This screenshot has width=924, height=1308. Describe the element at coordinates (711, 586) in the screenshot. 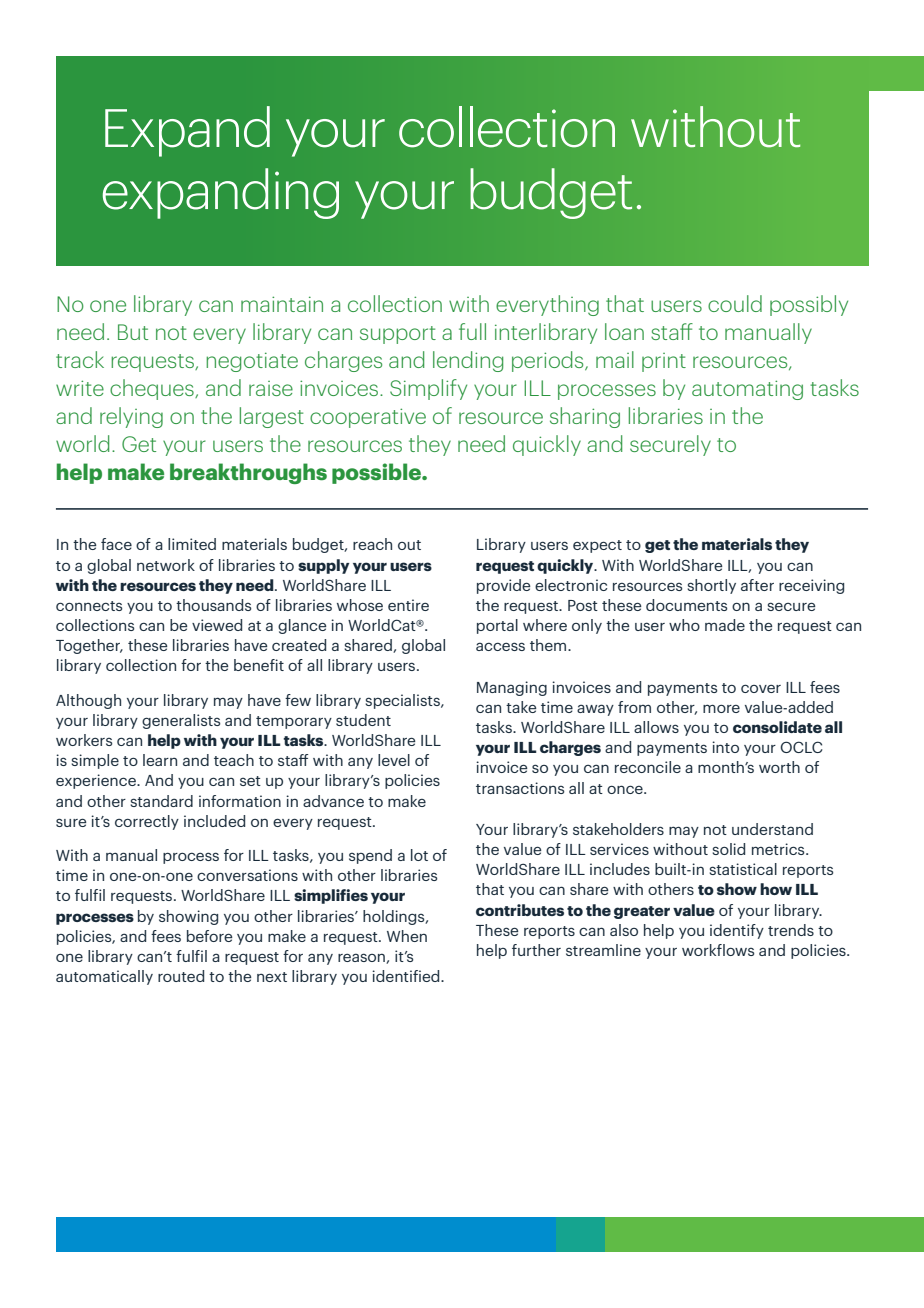

I see `shortly` at that location.
